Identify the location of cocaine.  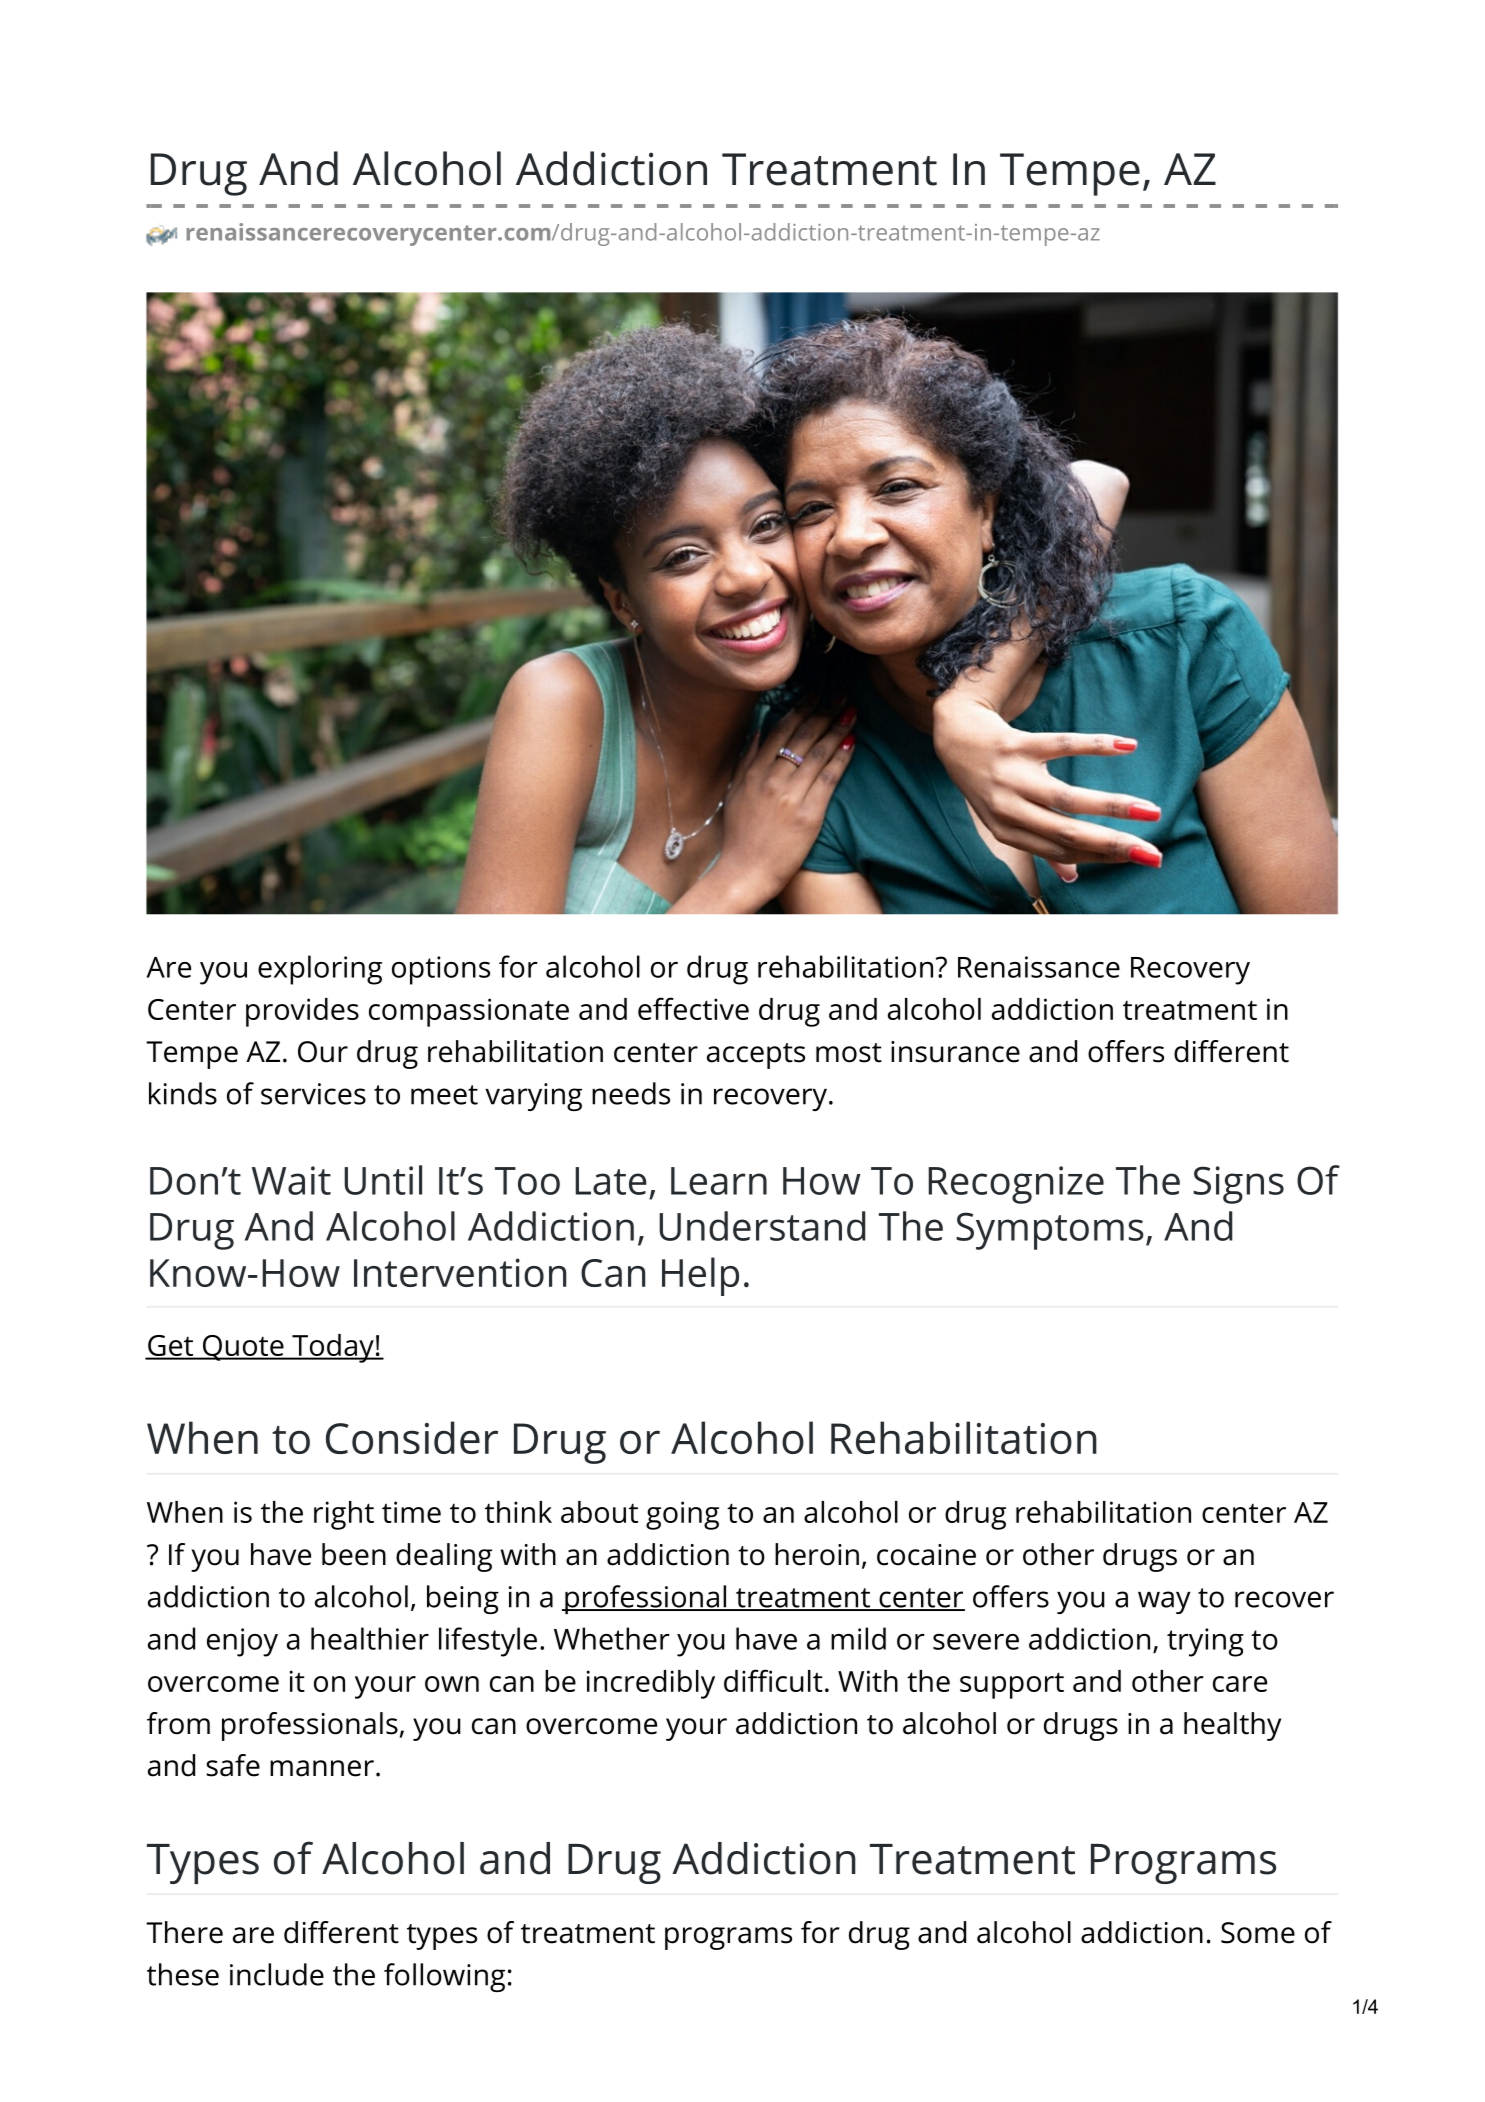
(926, 1555).
